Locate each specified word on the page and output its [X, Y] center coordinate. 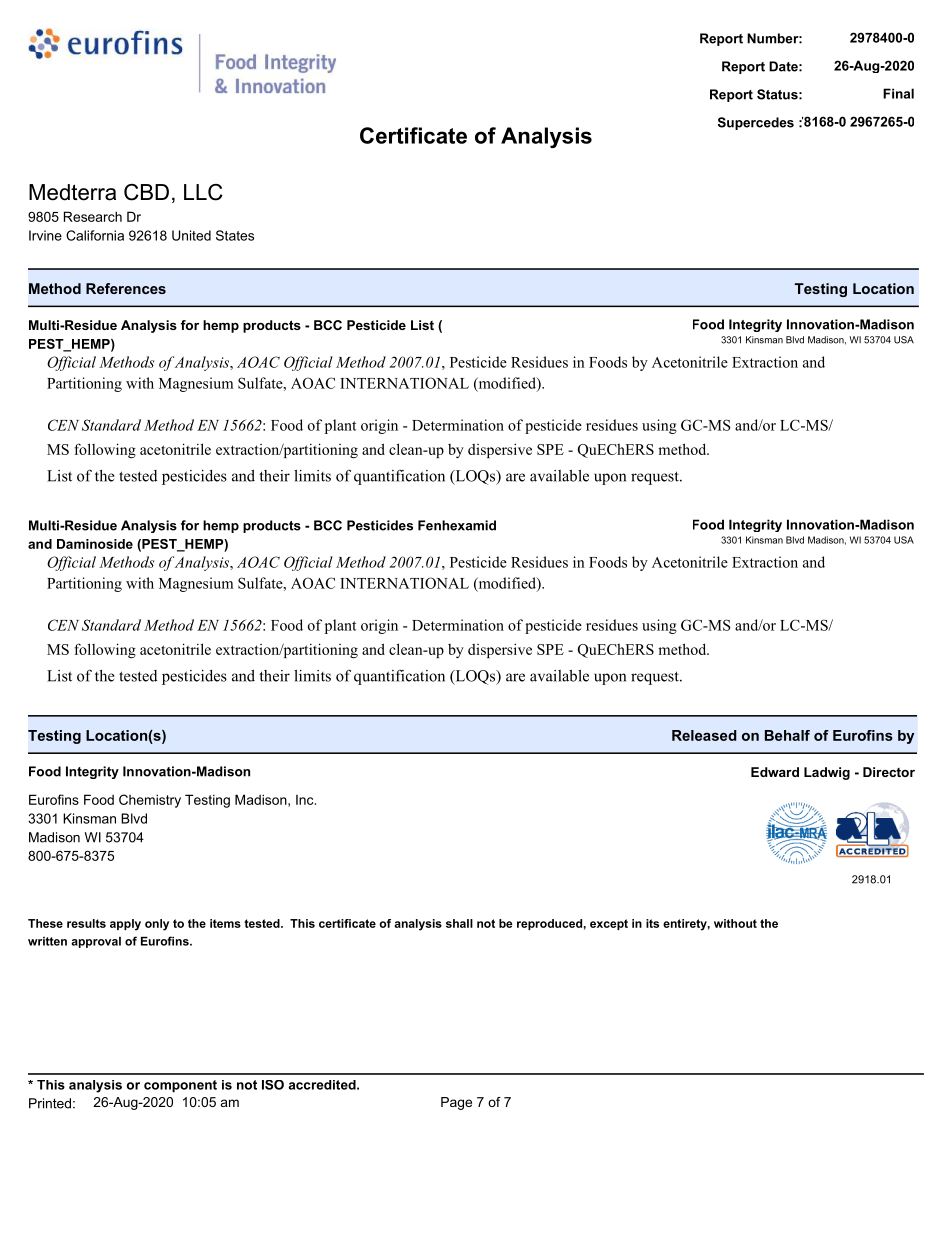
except [609, 924]
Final [898, 93]
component [180, 1086]
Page [456, 1103]
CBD [146, 192]
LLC [203, 192]
